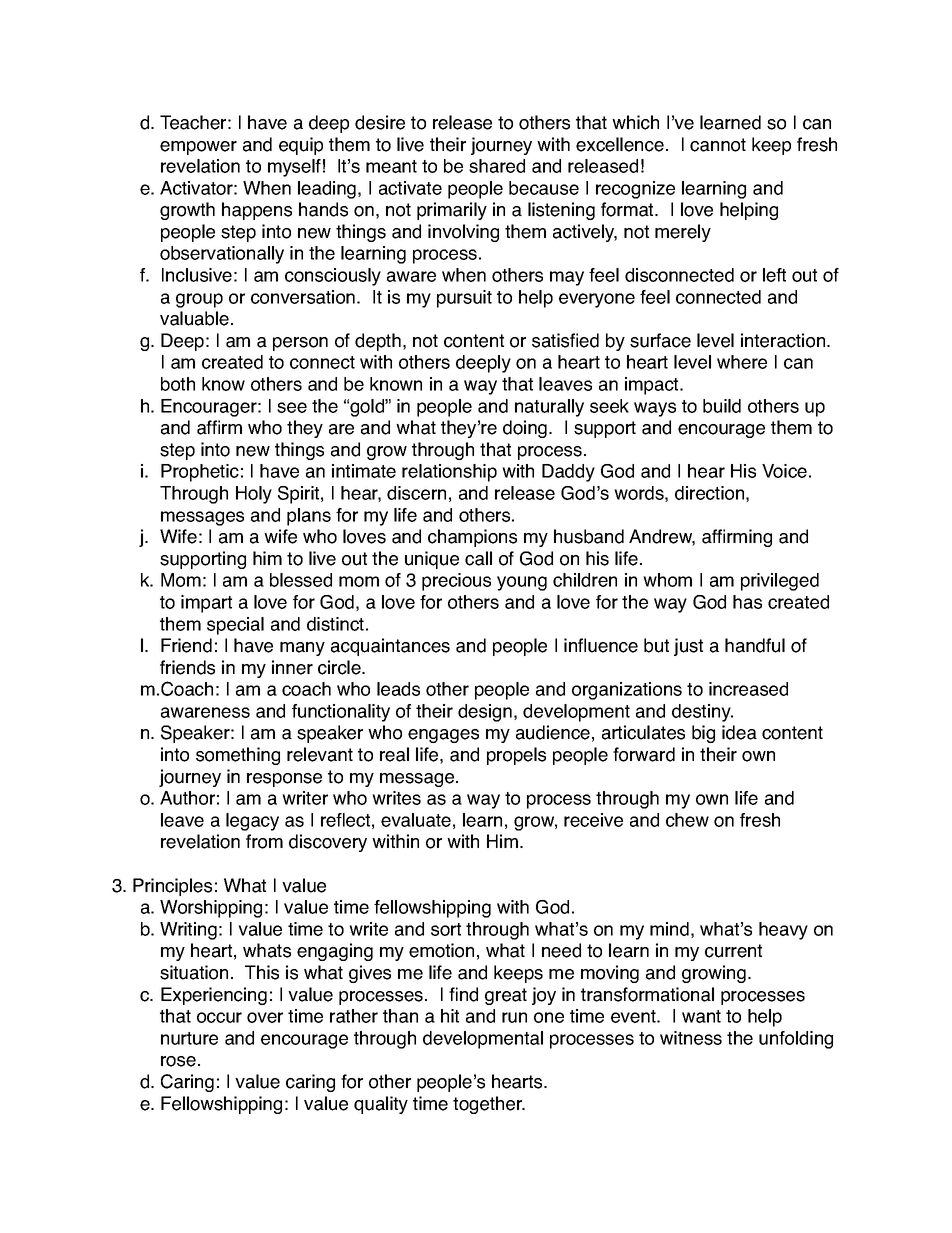 The width and height of the page is (952, 1233). I want to click on rose, so click(178, 1061).
